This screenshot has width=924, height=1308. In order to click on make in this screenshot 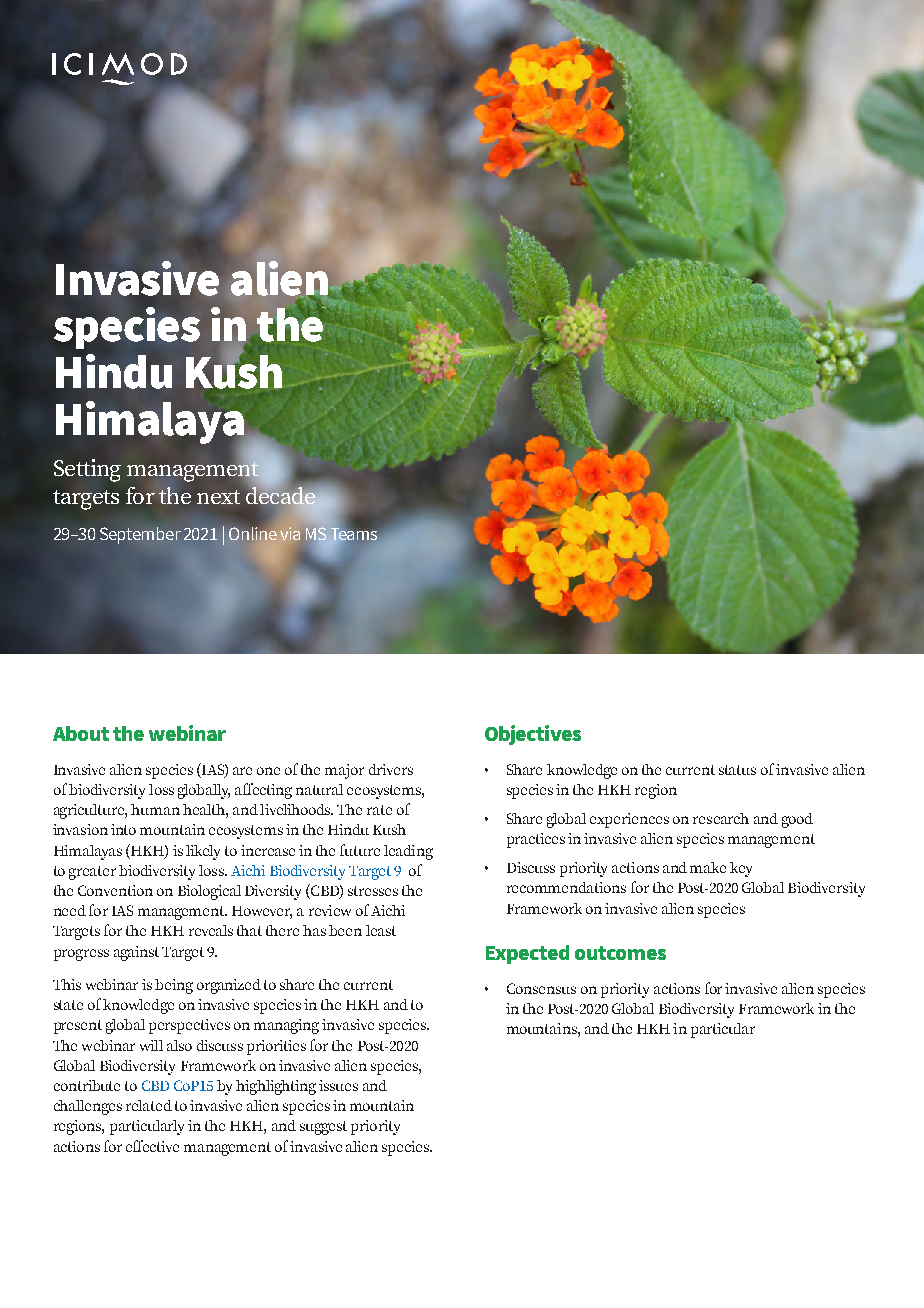, I will do `click(708, 867)`.
